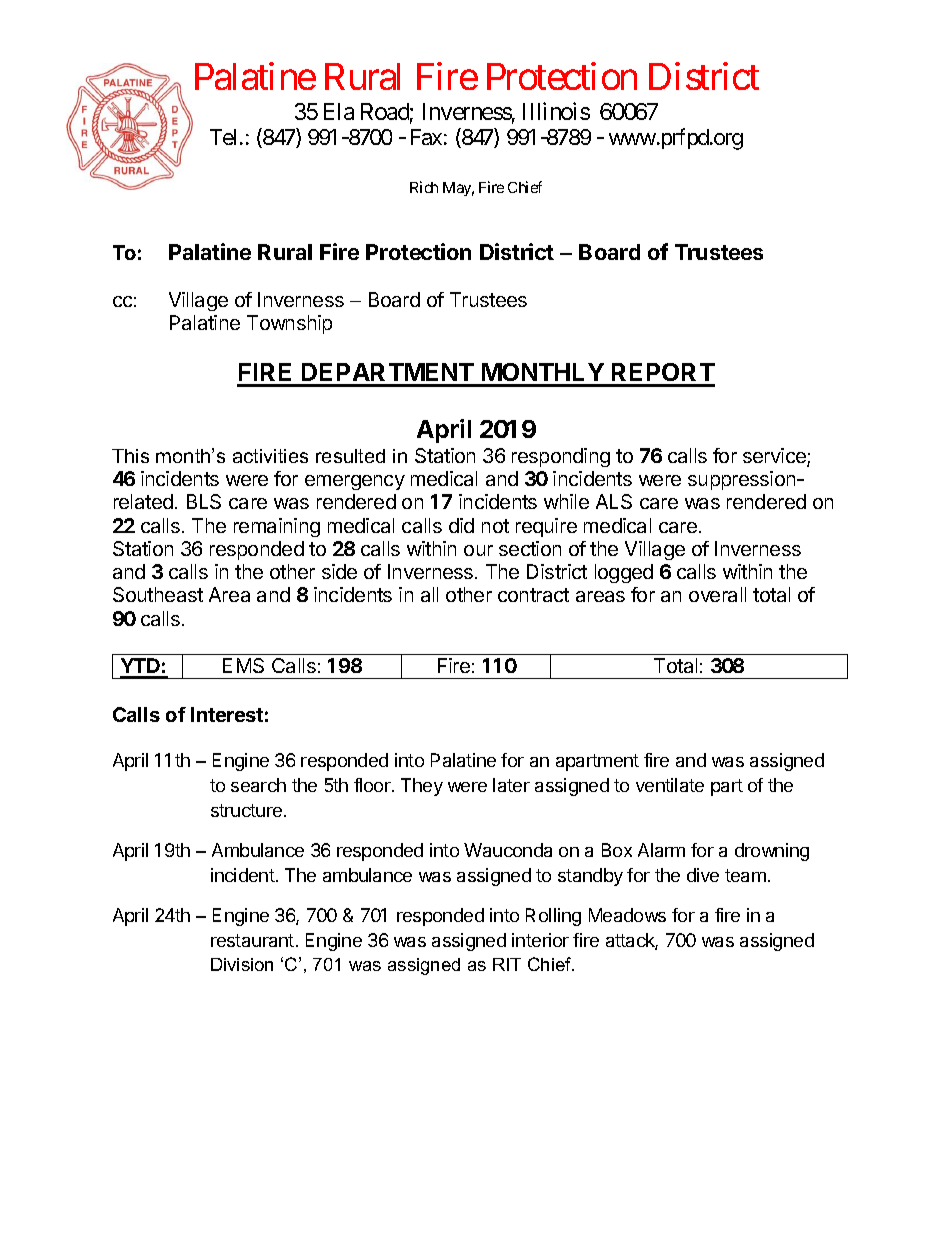 Image resolution: width=952 pixels, height=1233 pixels. Describe the element at coordinates (225, 137) in the screenshot. I see `Tel` at that location.
